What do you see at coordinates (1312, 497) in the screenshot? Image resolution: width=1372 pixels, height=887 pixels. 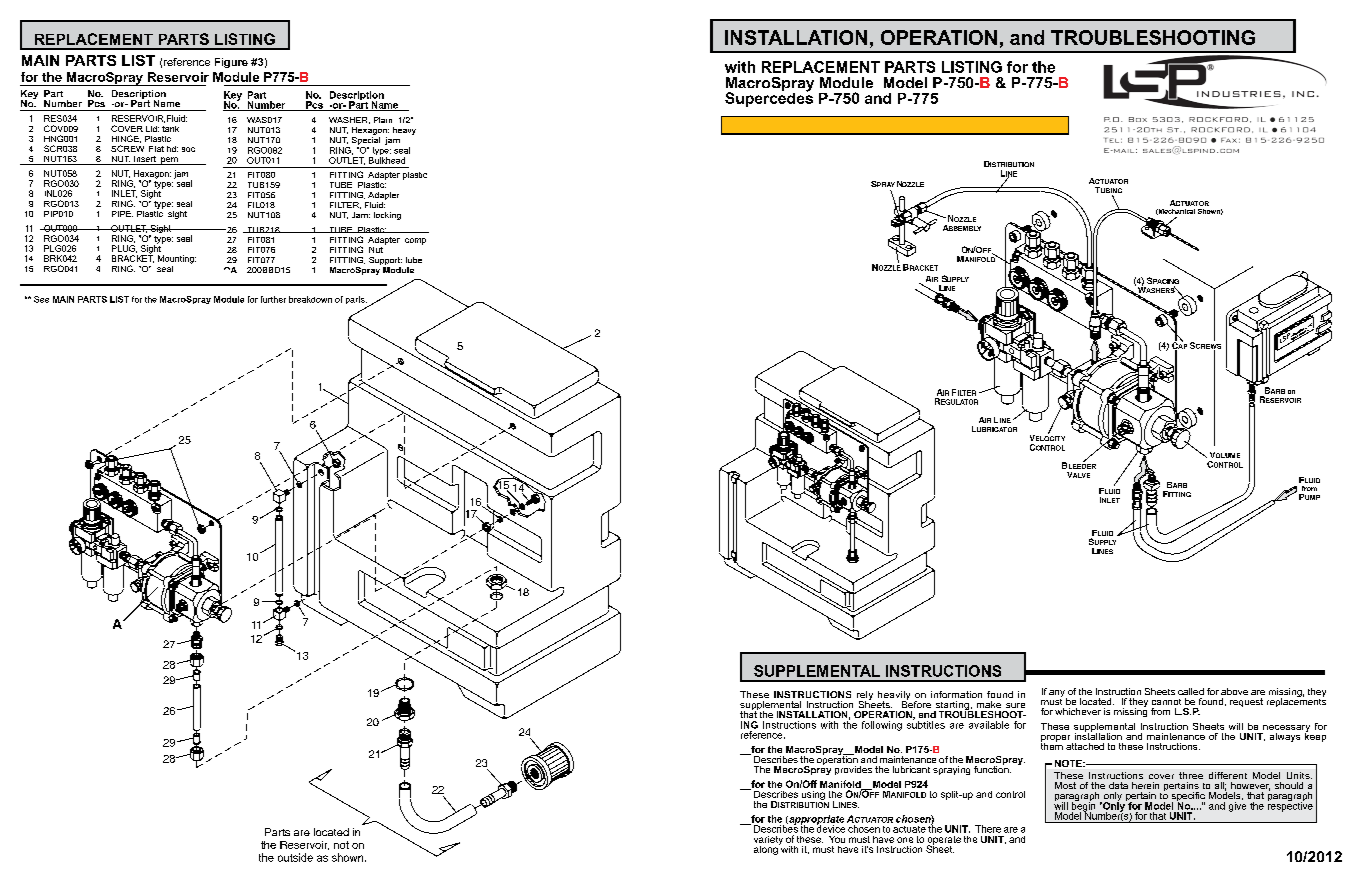 I see `UMP` at bounding box center [1312, 497].
